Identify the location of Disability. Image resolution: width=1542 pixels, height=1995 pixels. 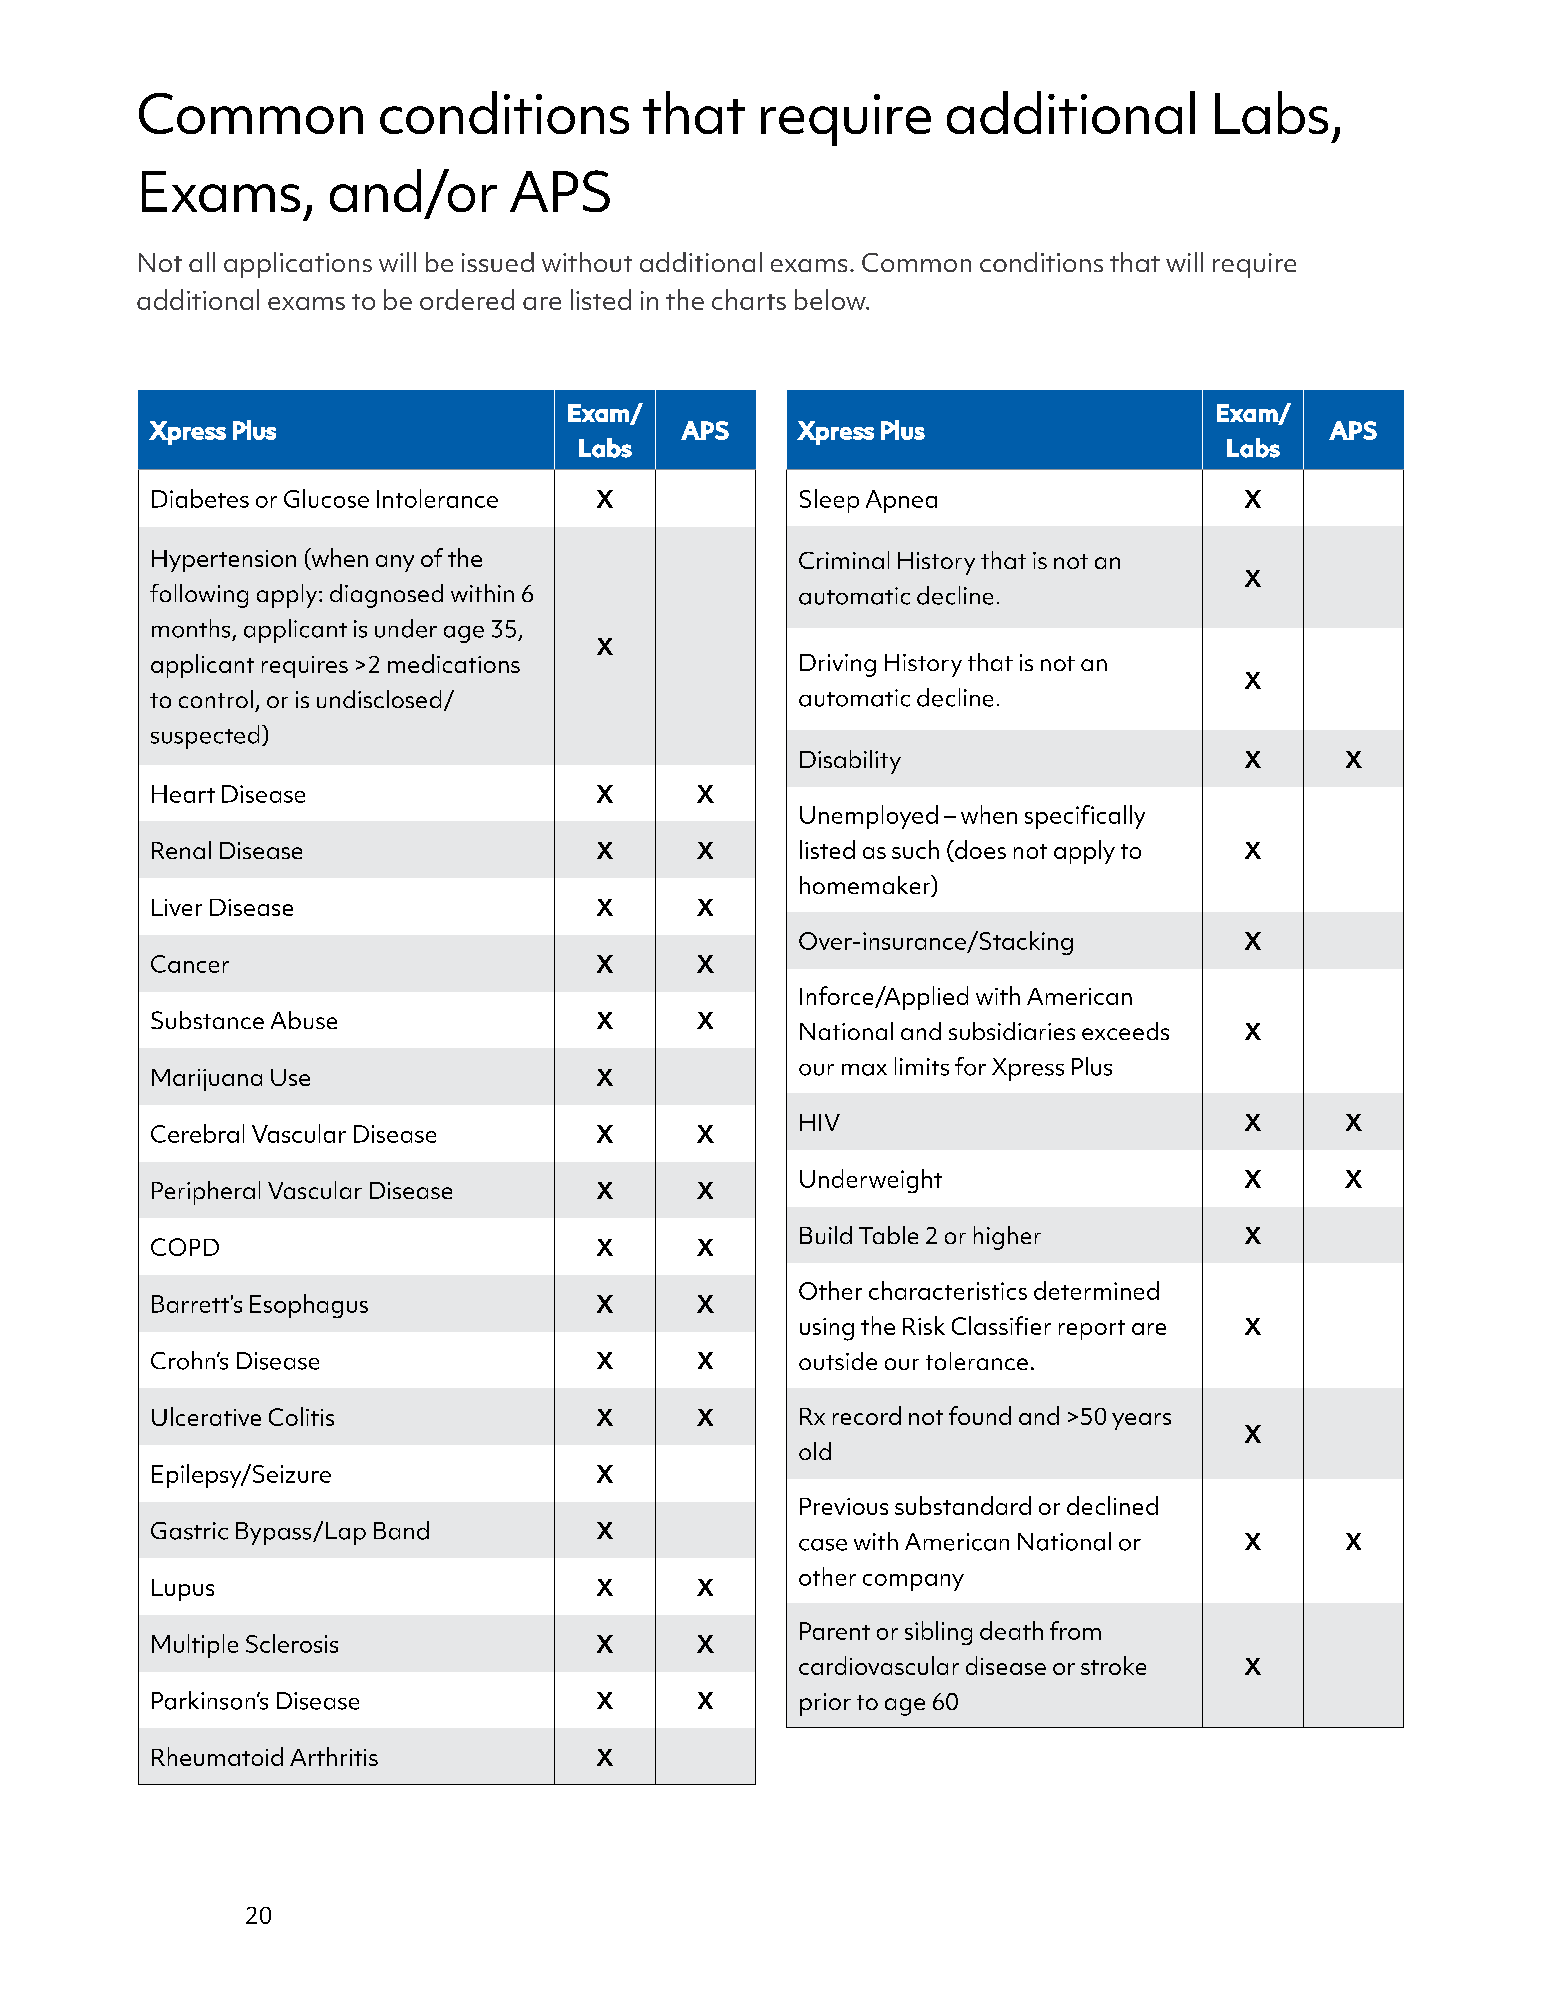
(850, 762).
